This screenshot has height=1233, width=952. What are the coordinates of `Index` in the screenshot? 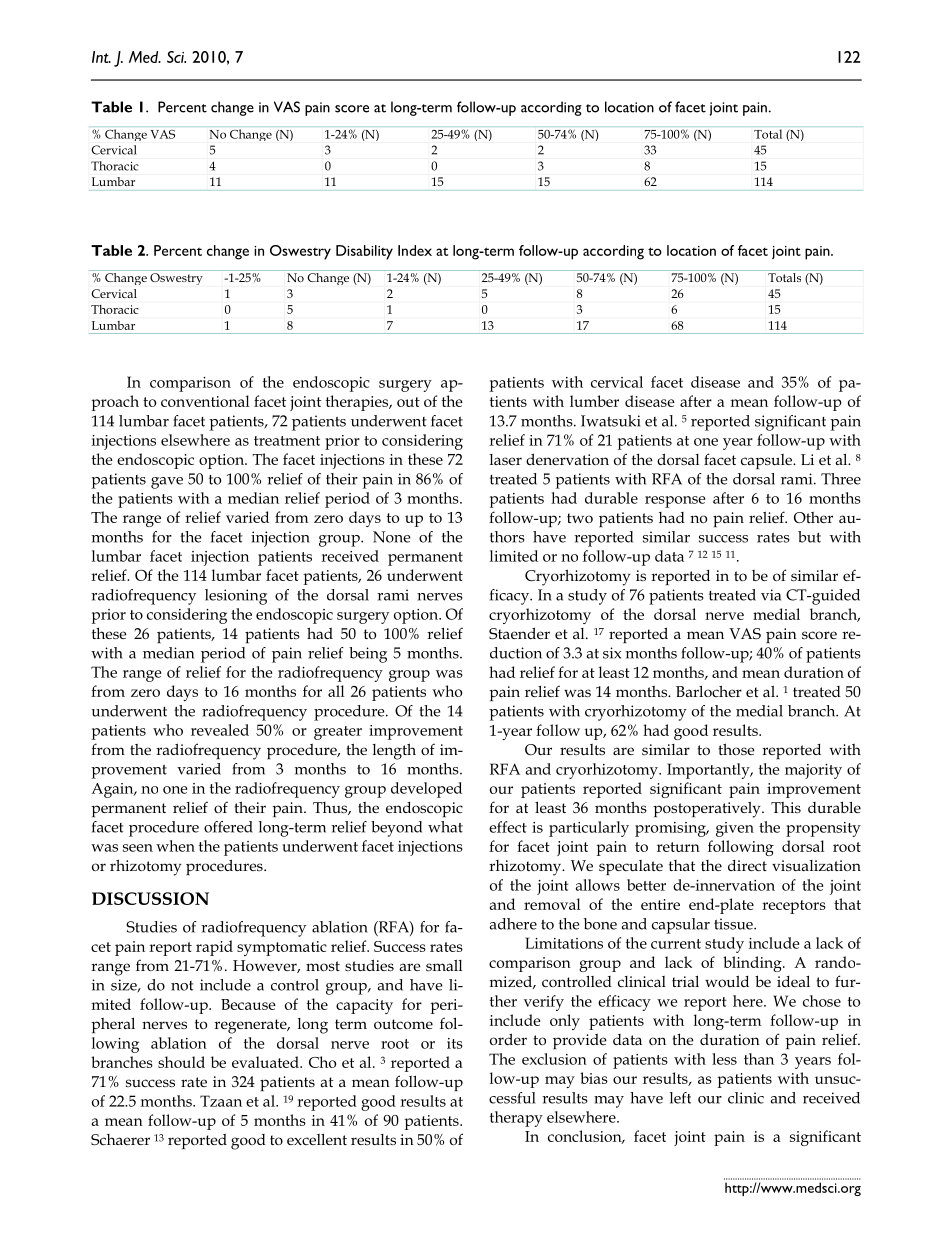 It's located at (415, 250).
